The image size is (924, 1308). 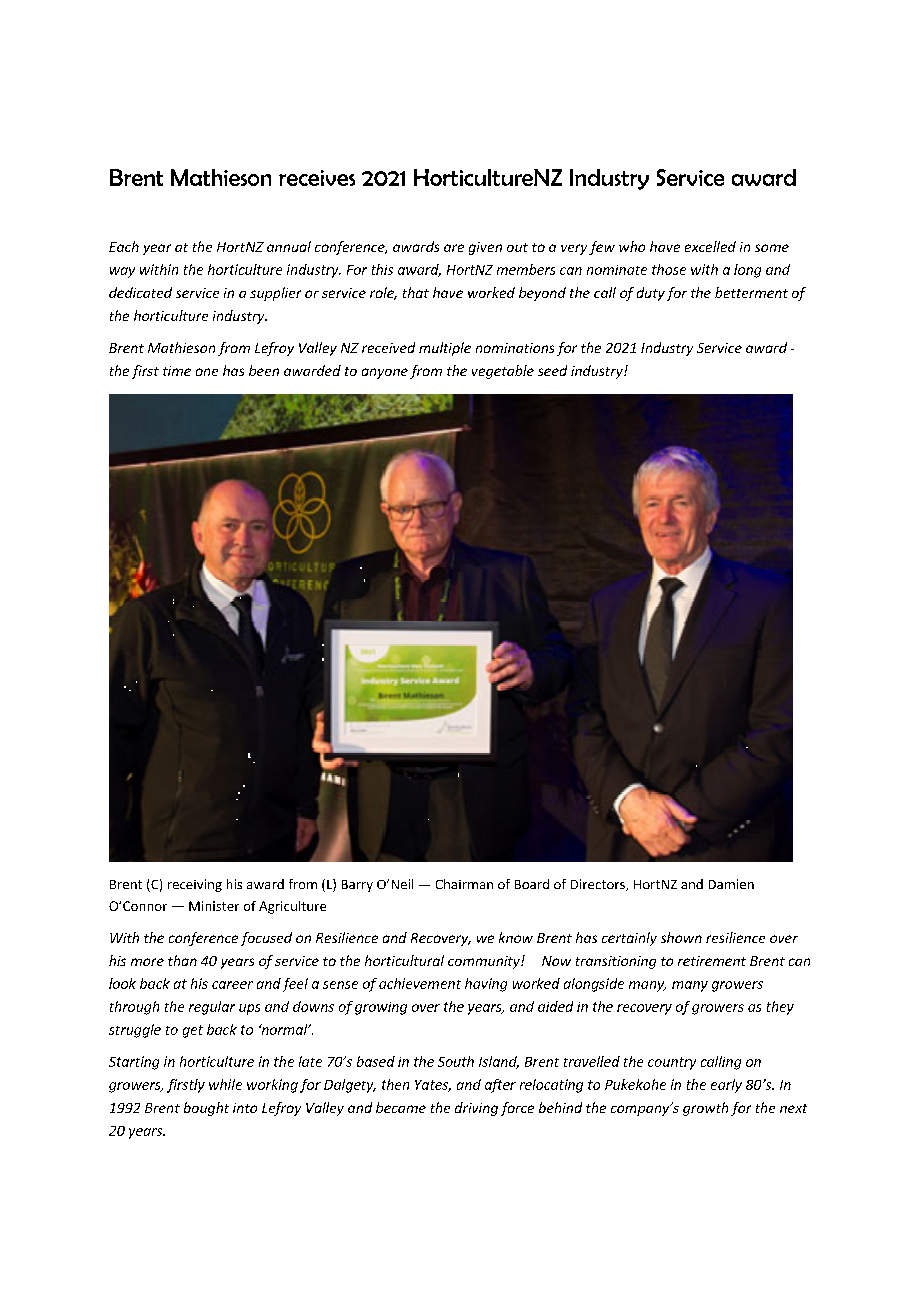 I want to click on Board, so click(x=532, y=884).
